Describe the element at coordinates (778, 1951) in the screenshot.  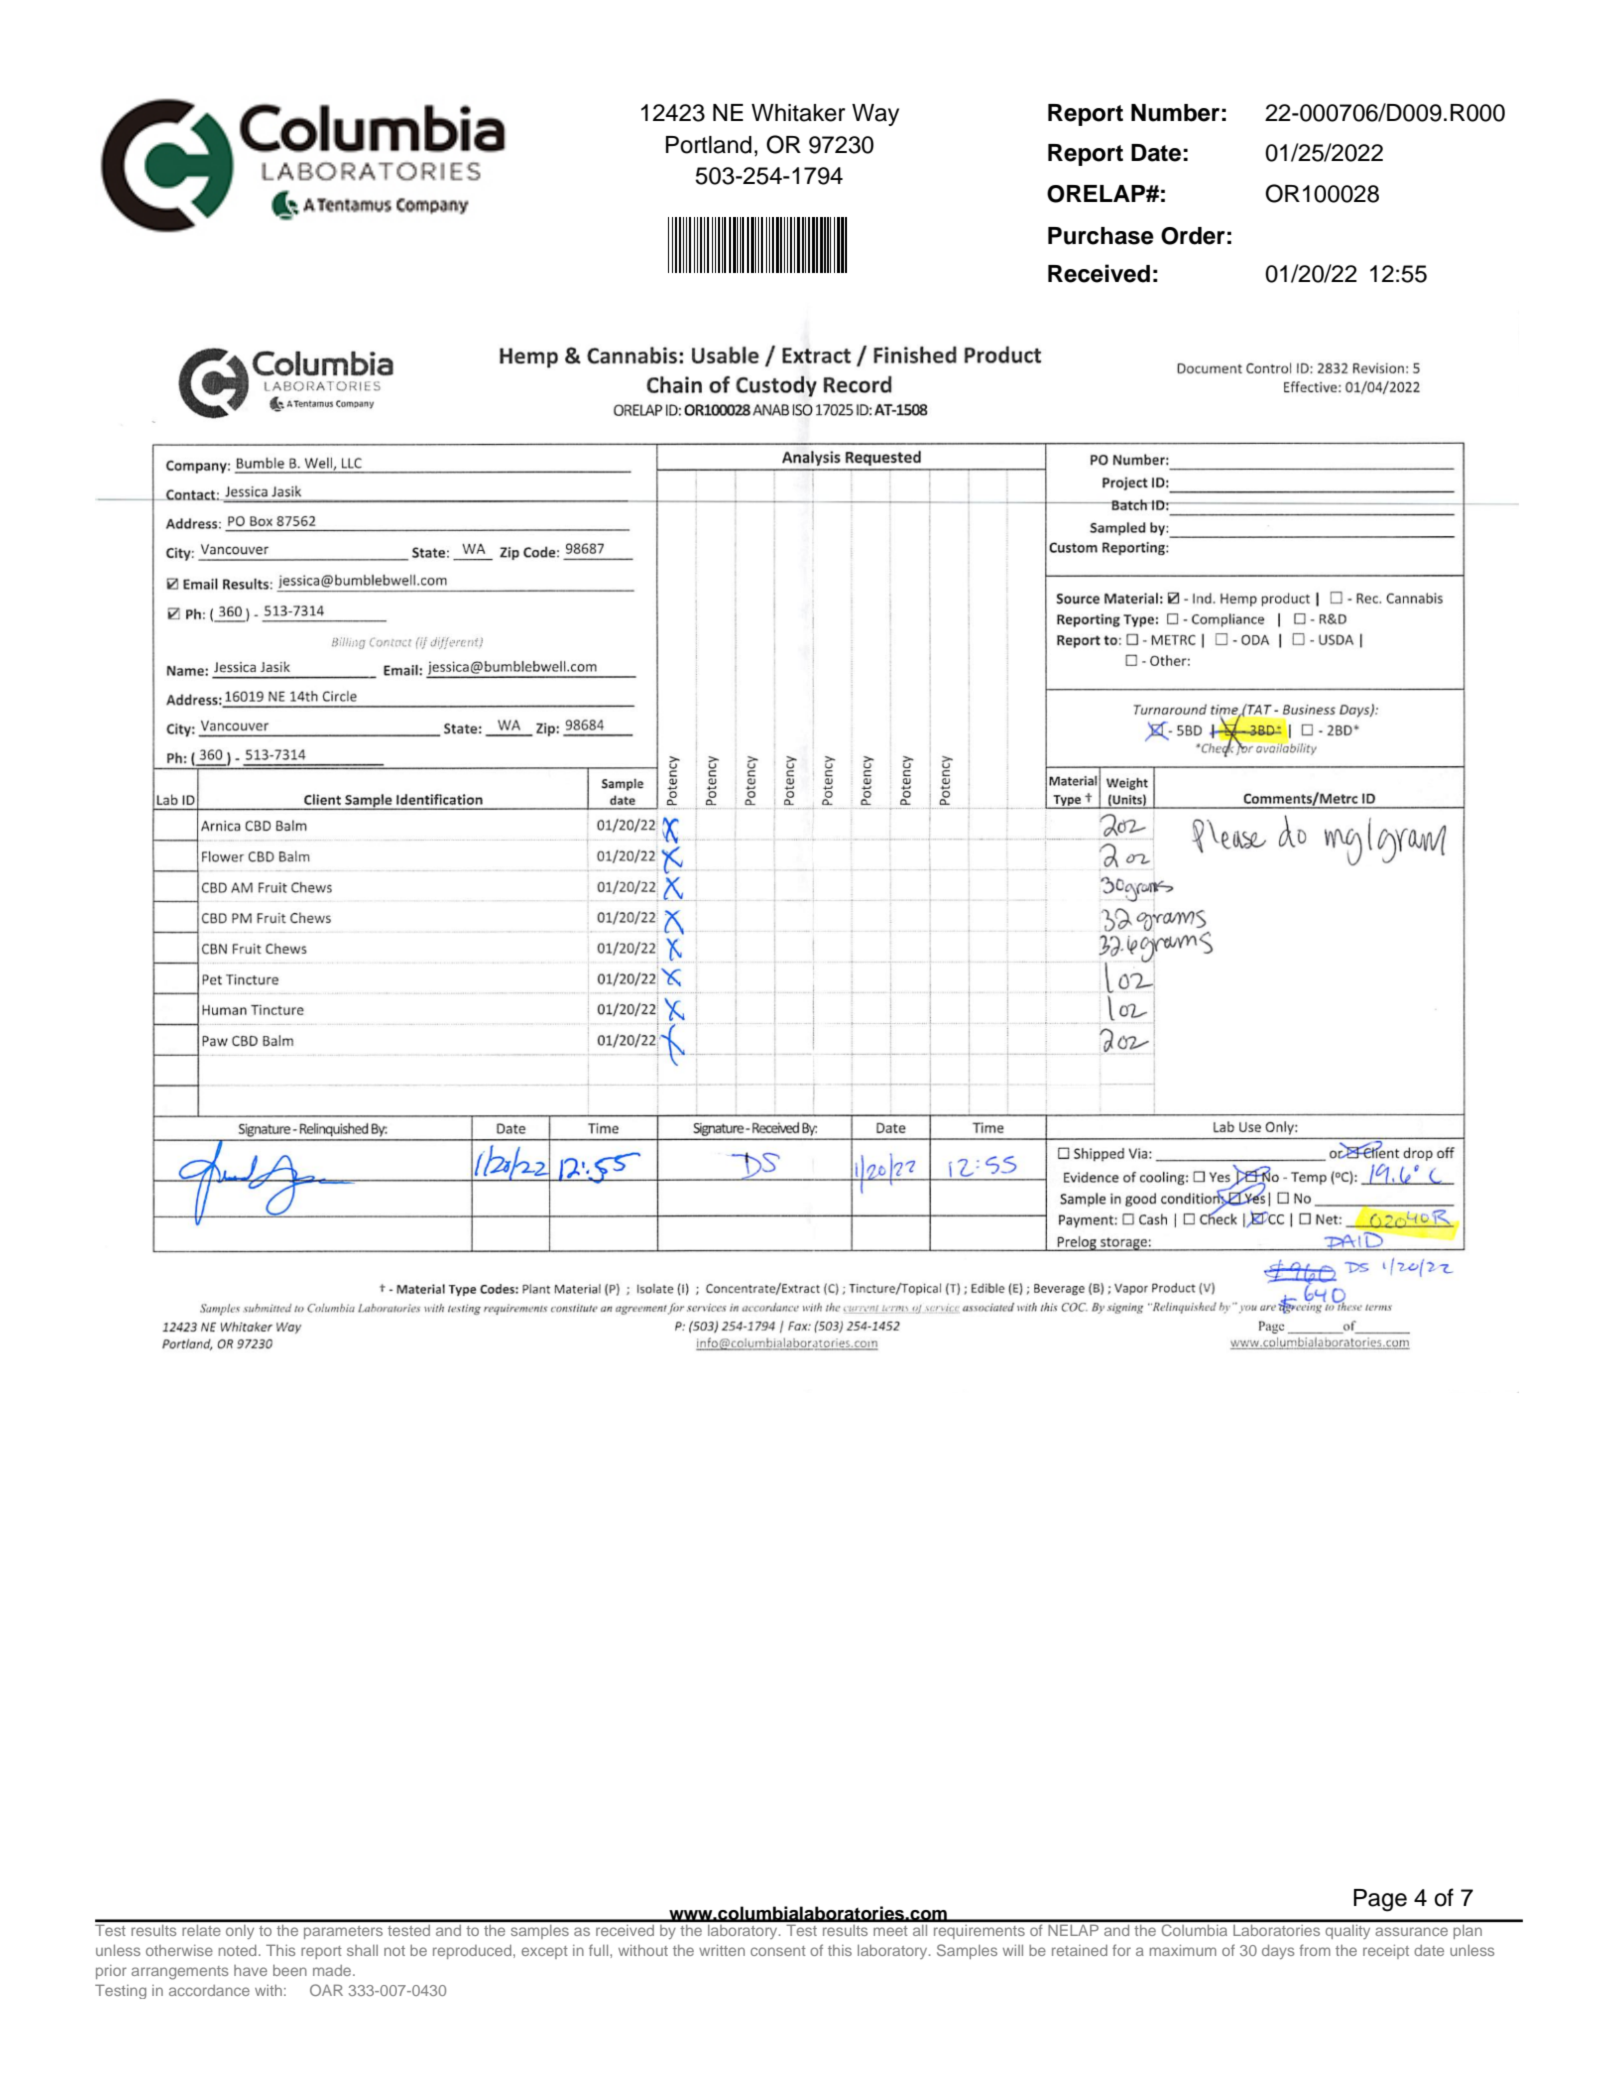
I see `consent` at that location.
